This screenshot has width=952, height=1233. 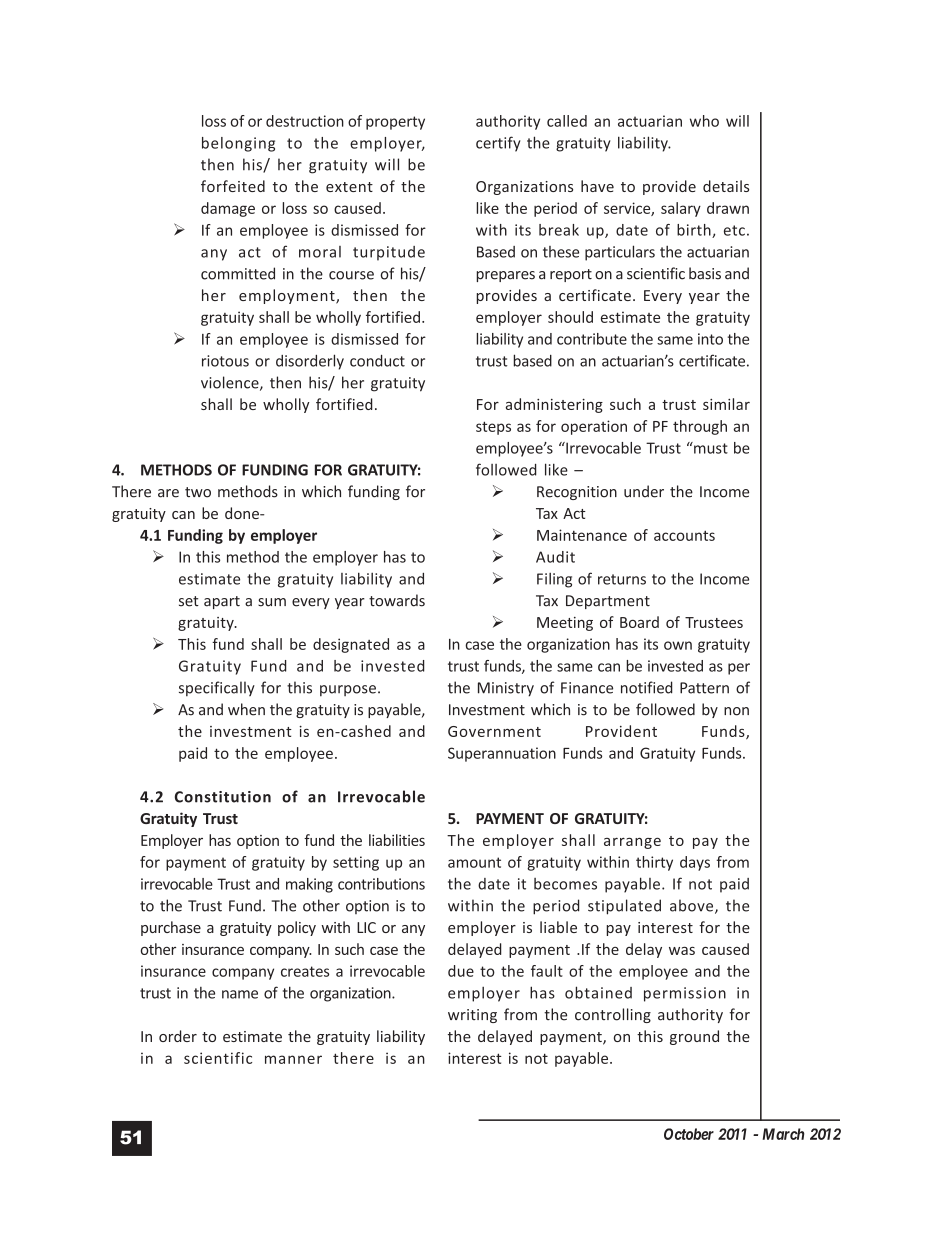 I want to click on manner, so click(x=293, y=1059).
